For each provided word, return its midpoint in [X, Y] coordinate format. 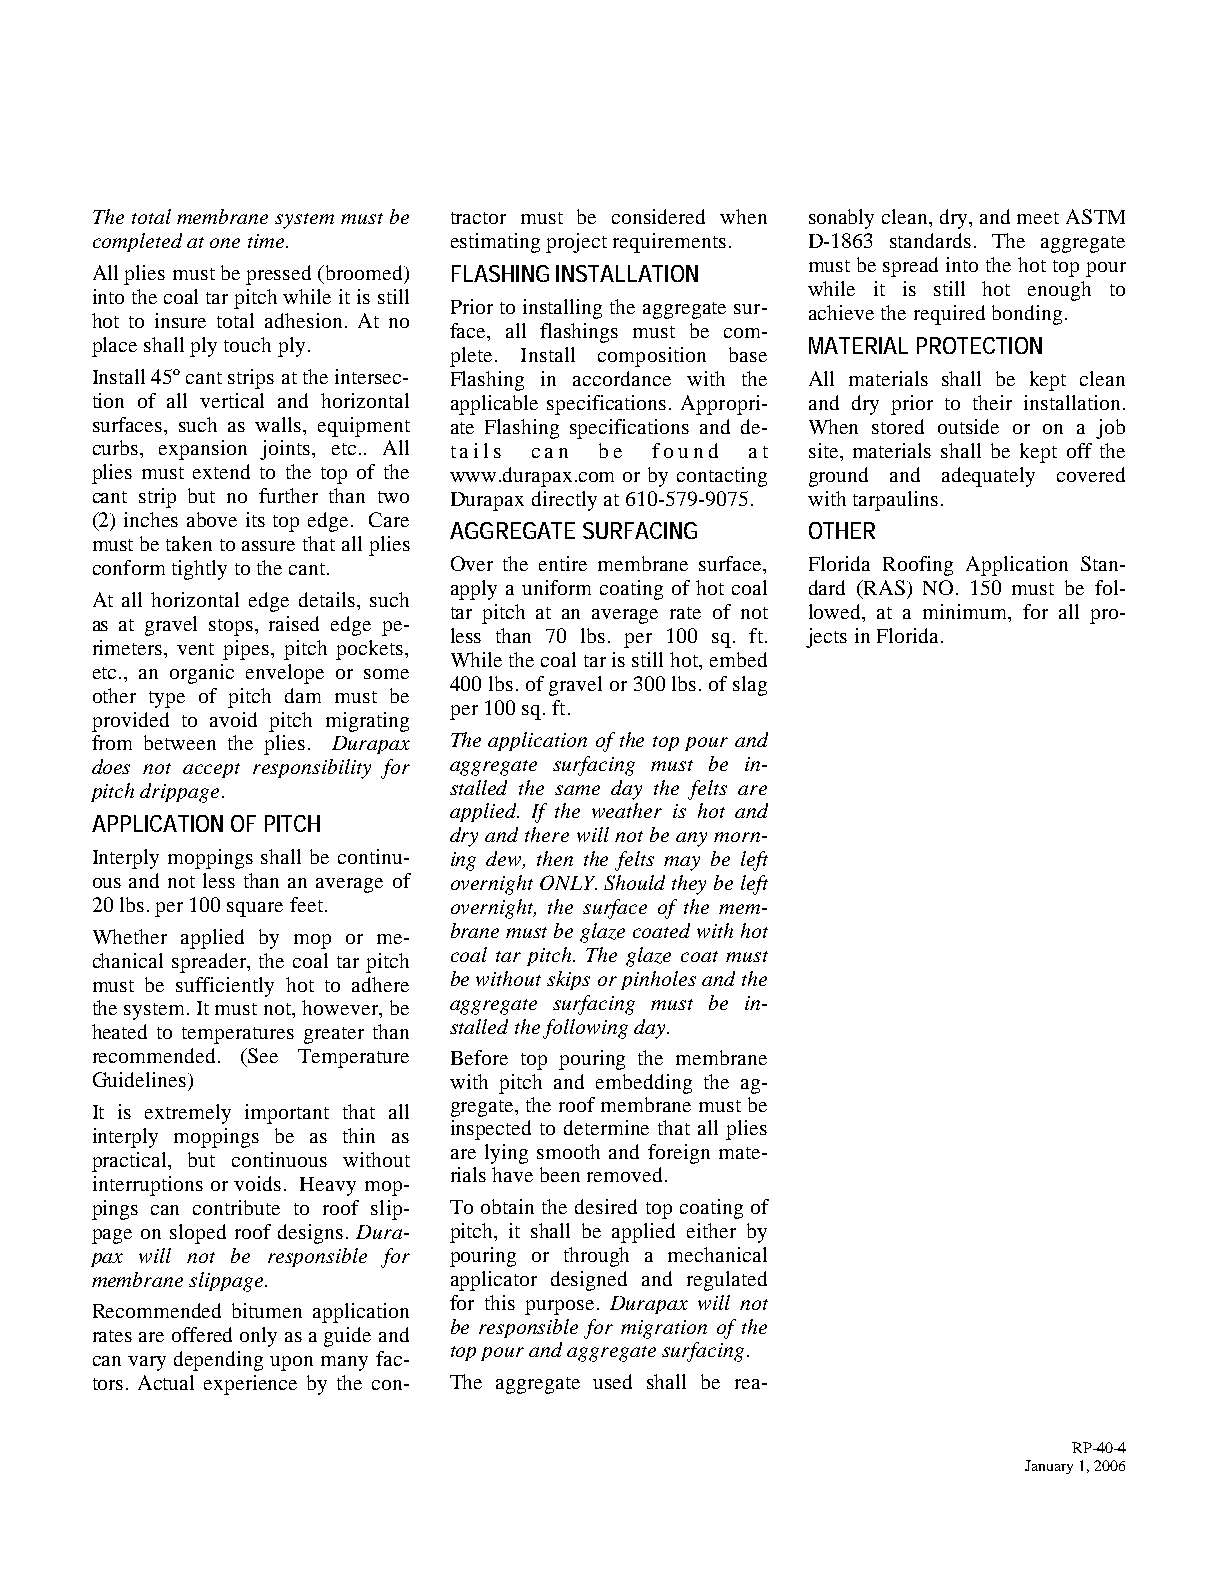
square [255, 909]
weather [627, 810]
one [225, 243]
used [612, 1381]
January [1049, 1467]
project [576, 243]
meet [1038, 218]
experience [250, 1385]
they [689, 885]
